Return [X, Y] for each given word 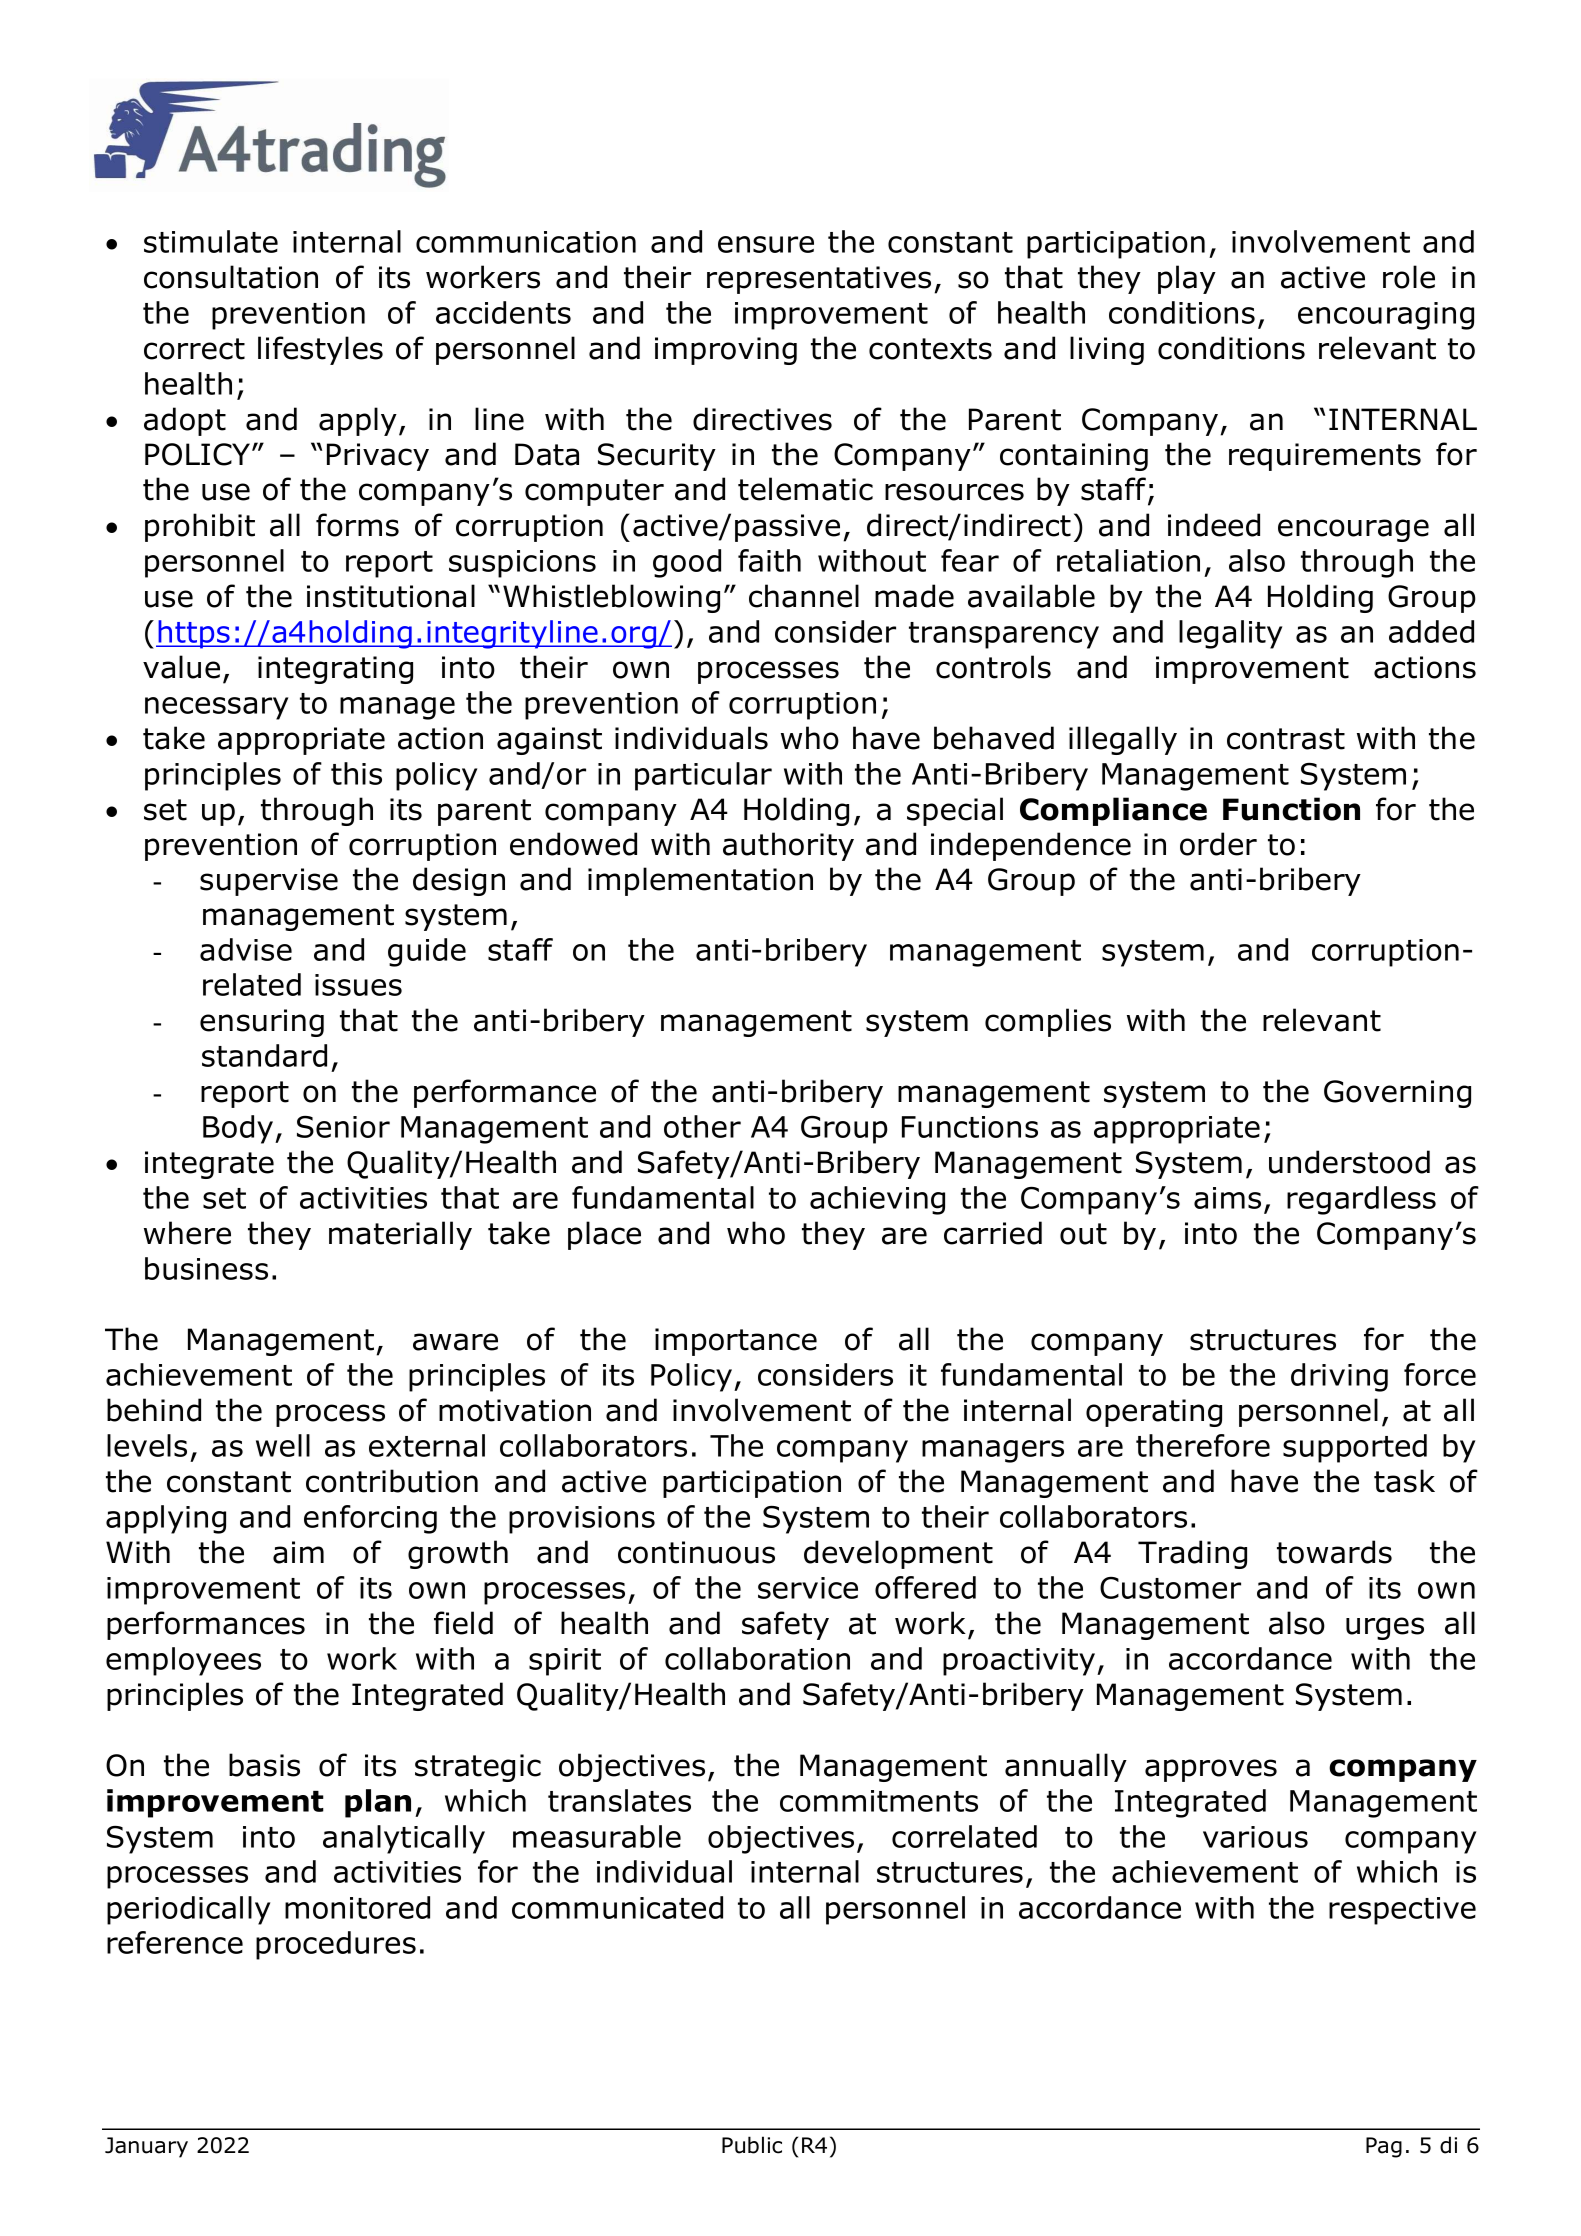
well [283, 1445]
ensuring [262, 1023]
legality [1230, 634]
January [146, 2147]
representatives [819, 280]
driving [1339, 1377]
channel [804, 596]
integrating [335, 670]
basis [264, 1765]
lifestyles [320, 350]
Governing [1397, 1094]
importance [736, 1342]
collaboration [757, 1658]
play [1187, 279]
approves [1211, 1770]
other [702, 1126]
